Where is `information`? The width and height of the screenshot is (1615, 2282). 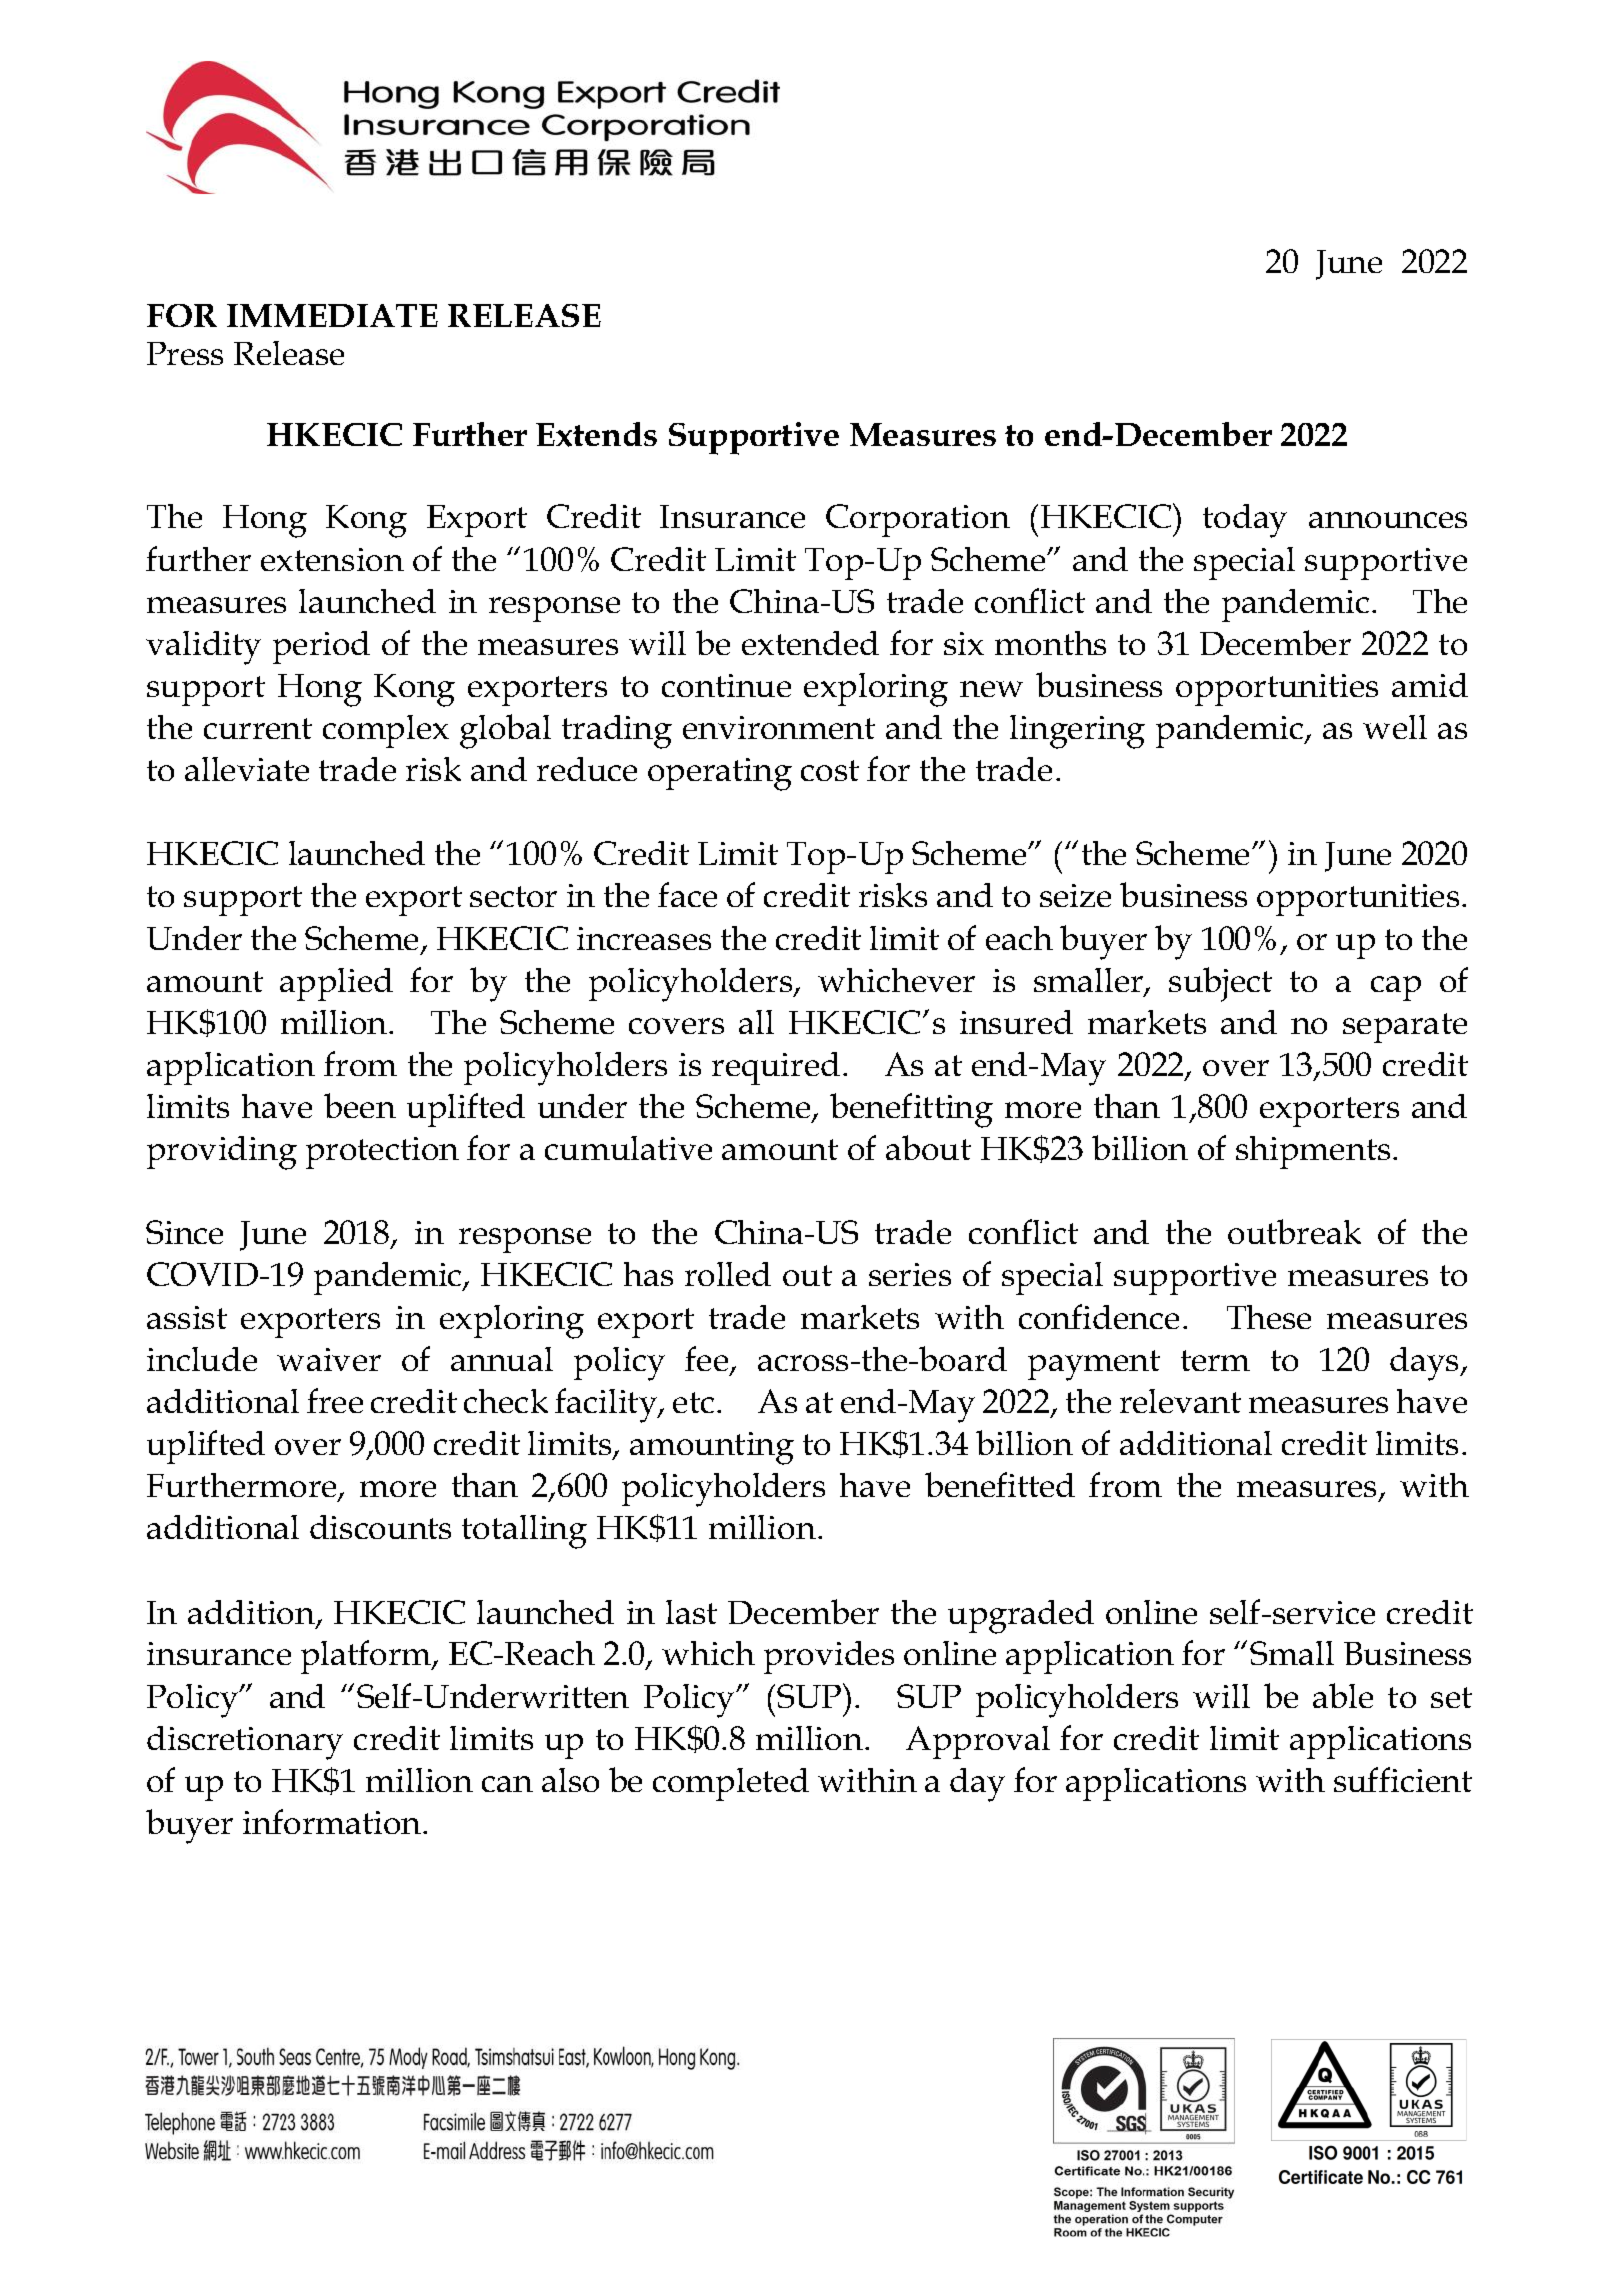 information is located at coordinates (333, 1821).
